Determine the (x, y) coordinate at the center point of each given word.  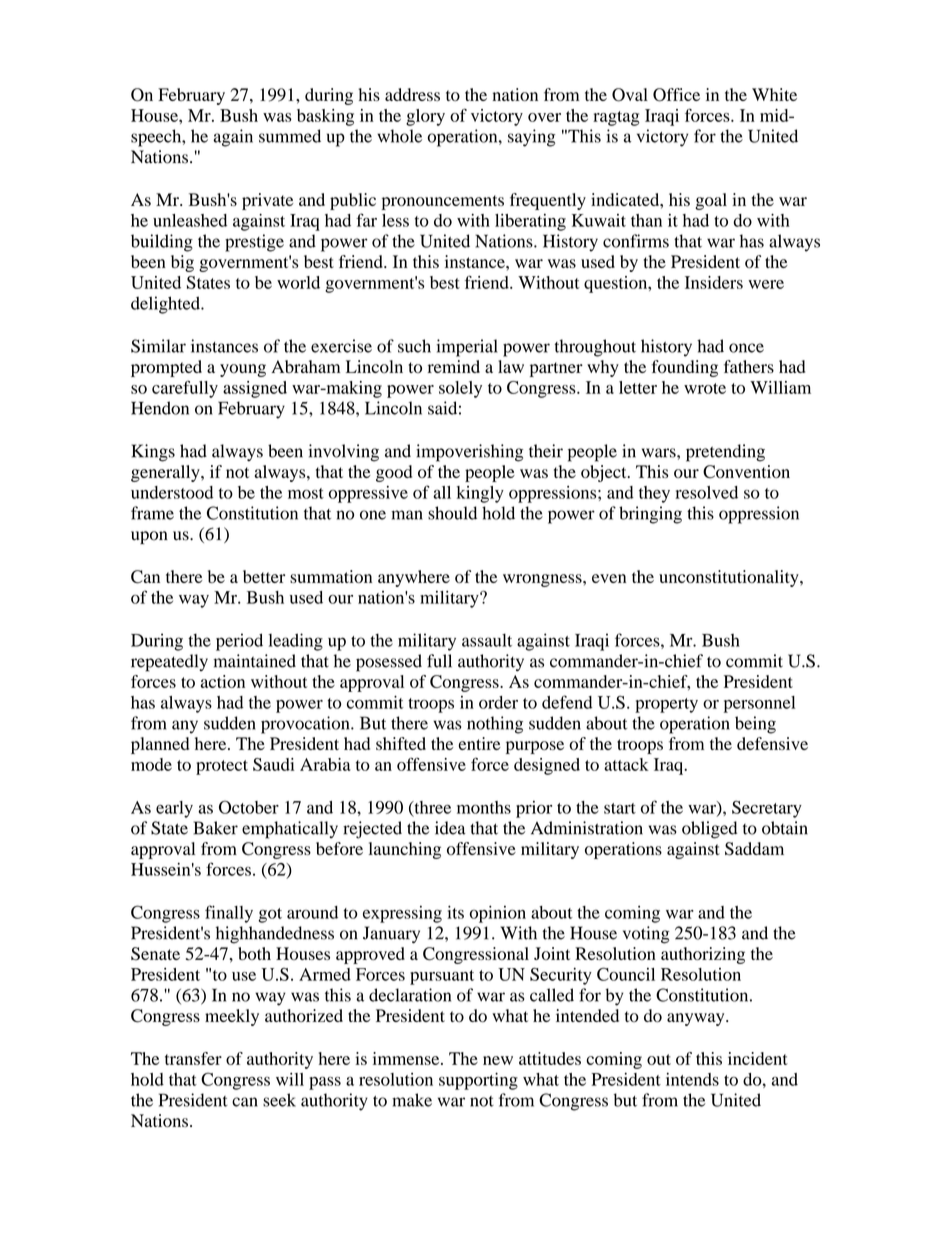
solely (460, 389)
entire (480, 743)
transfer (193, 1058)
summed (290, 136)
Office (676, 95)
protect (222, 767)
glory (425, 117)
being (755, 725)
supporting (478, 1081)
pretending (725, 453)
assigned (255, 389)
